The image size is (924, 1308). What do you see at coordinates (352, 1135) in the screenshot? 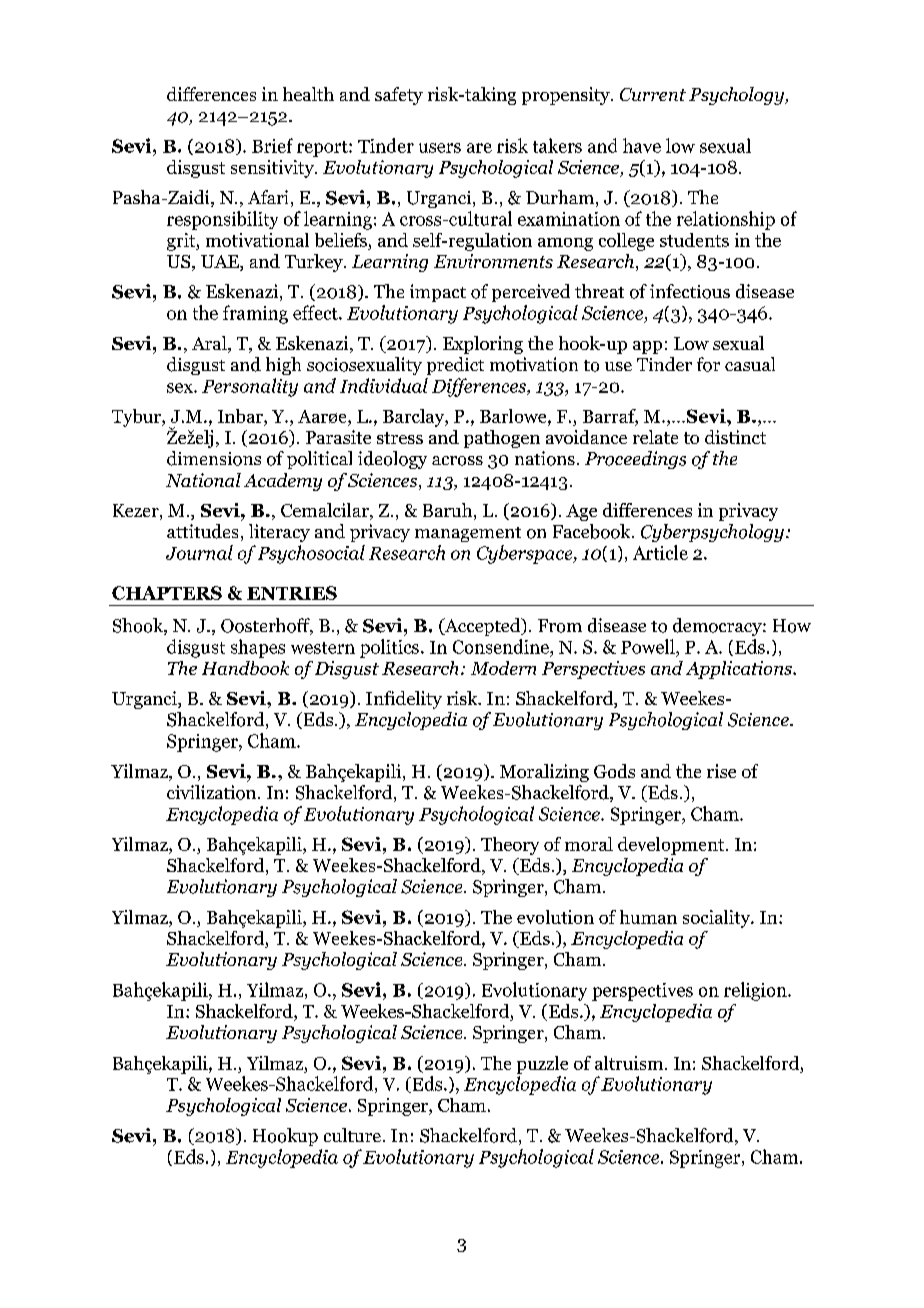
I see `culture` at bounding box center [352, 1135].
